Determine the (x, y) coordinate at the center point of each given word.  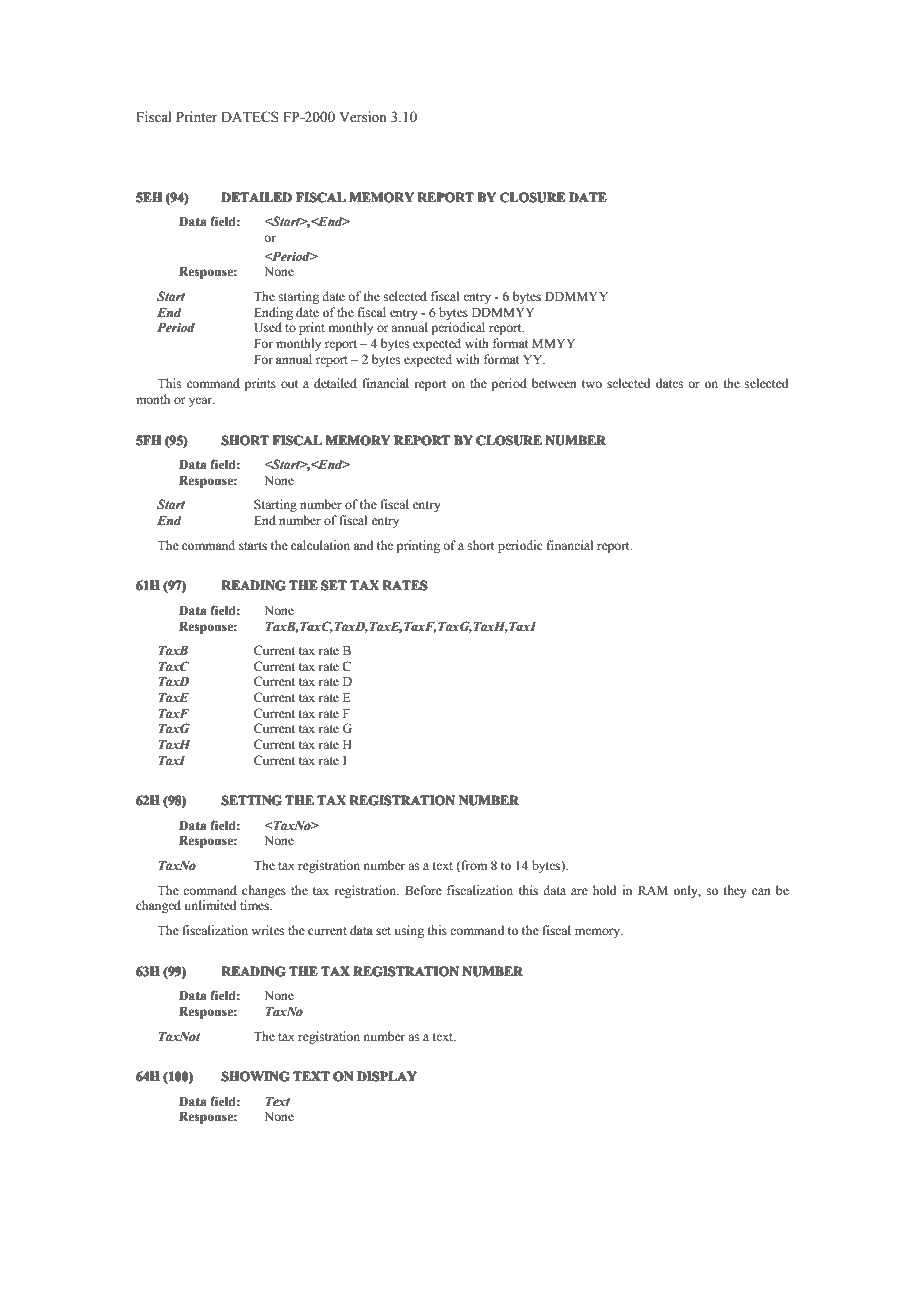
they (735, 891)
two (592, 384)
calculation (320, 545)
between (554, 383)
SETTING (251, 800)
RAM (653, 890)
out (290, 384)
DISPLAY (387, 1076)
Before (423, 890)
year (202, 402)
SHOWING (255, 1076)
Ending (273, 313)
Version (363, 117)
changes (264, 891)
